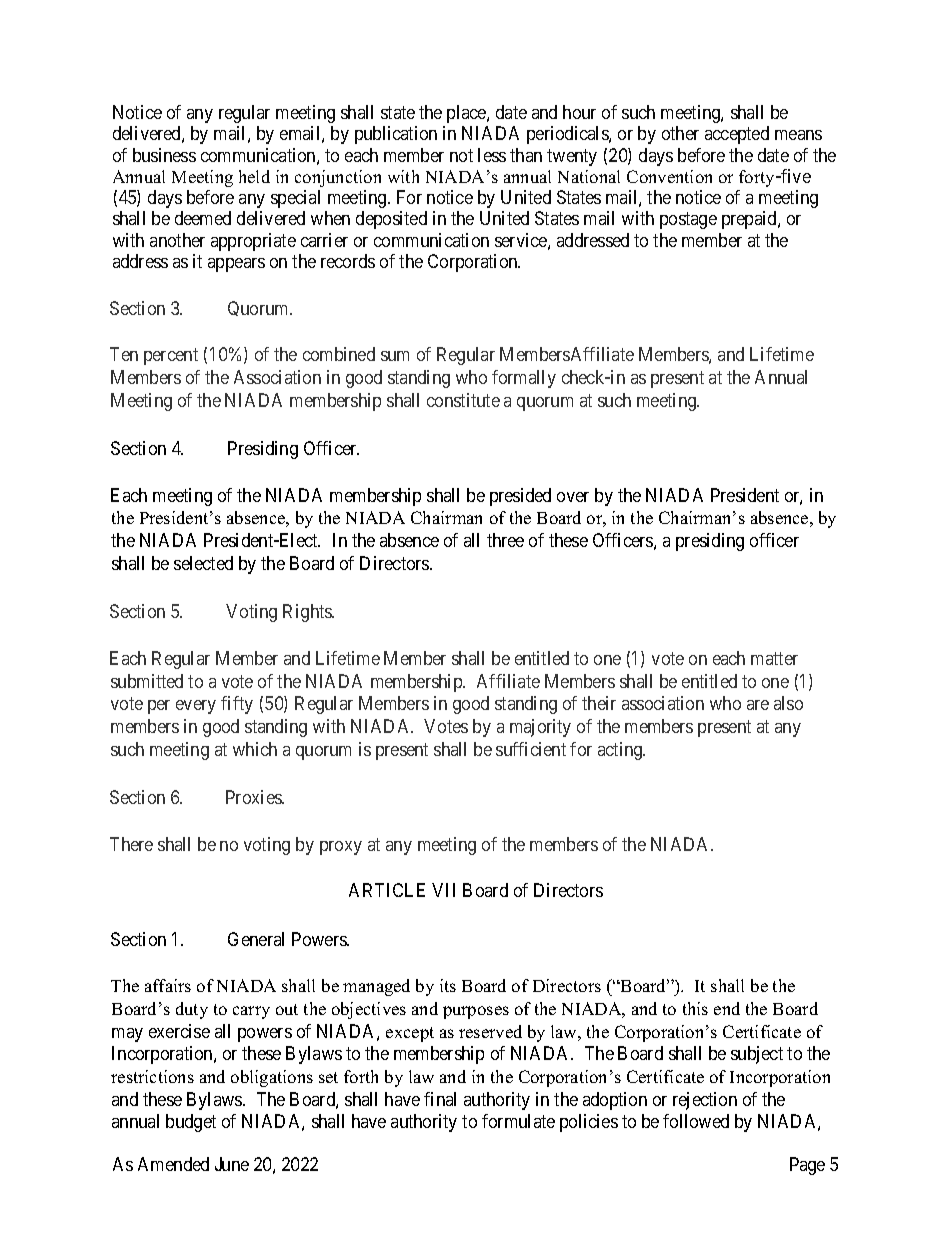 The width and height of the screenshot is (952, 1233). I want to click on budget, so click(191, 1123).
